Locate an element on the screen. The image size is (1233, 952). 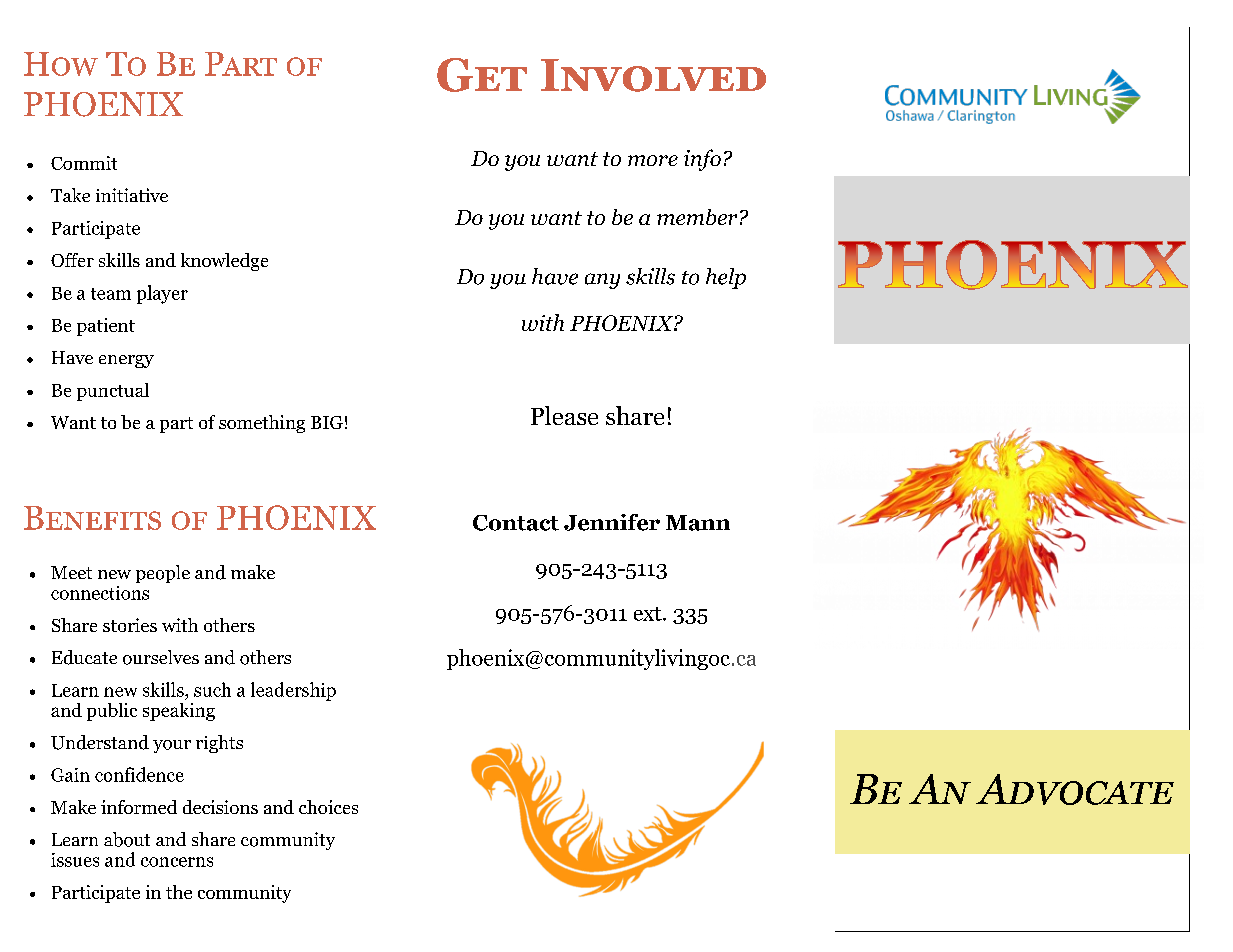
Involved is located at coordinates (653, 75).
